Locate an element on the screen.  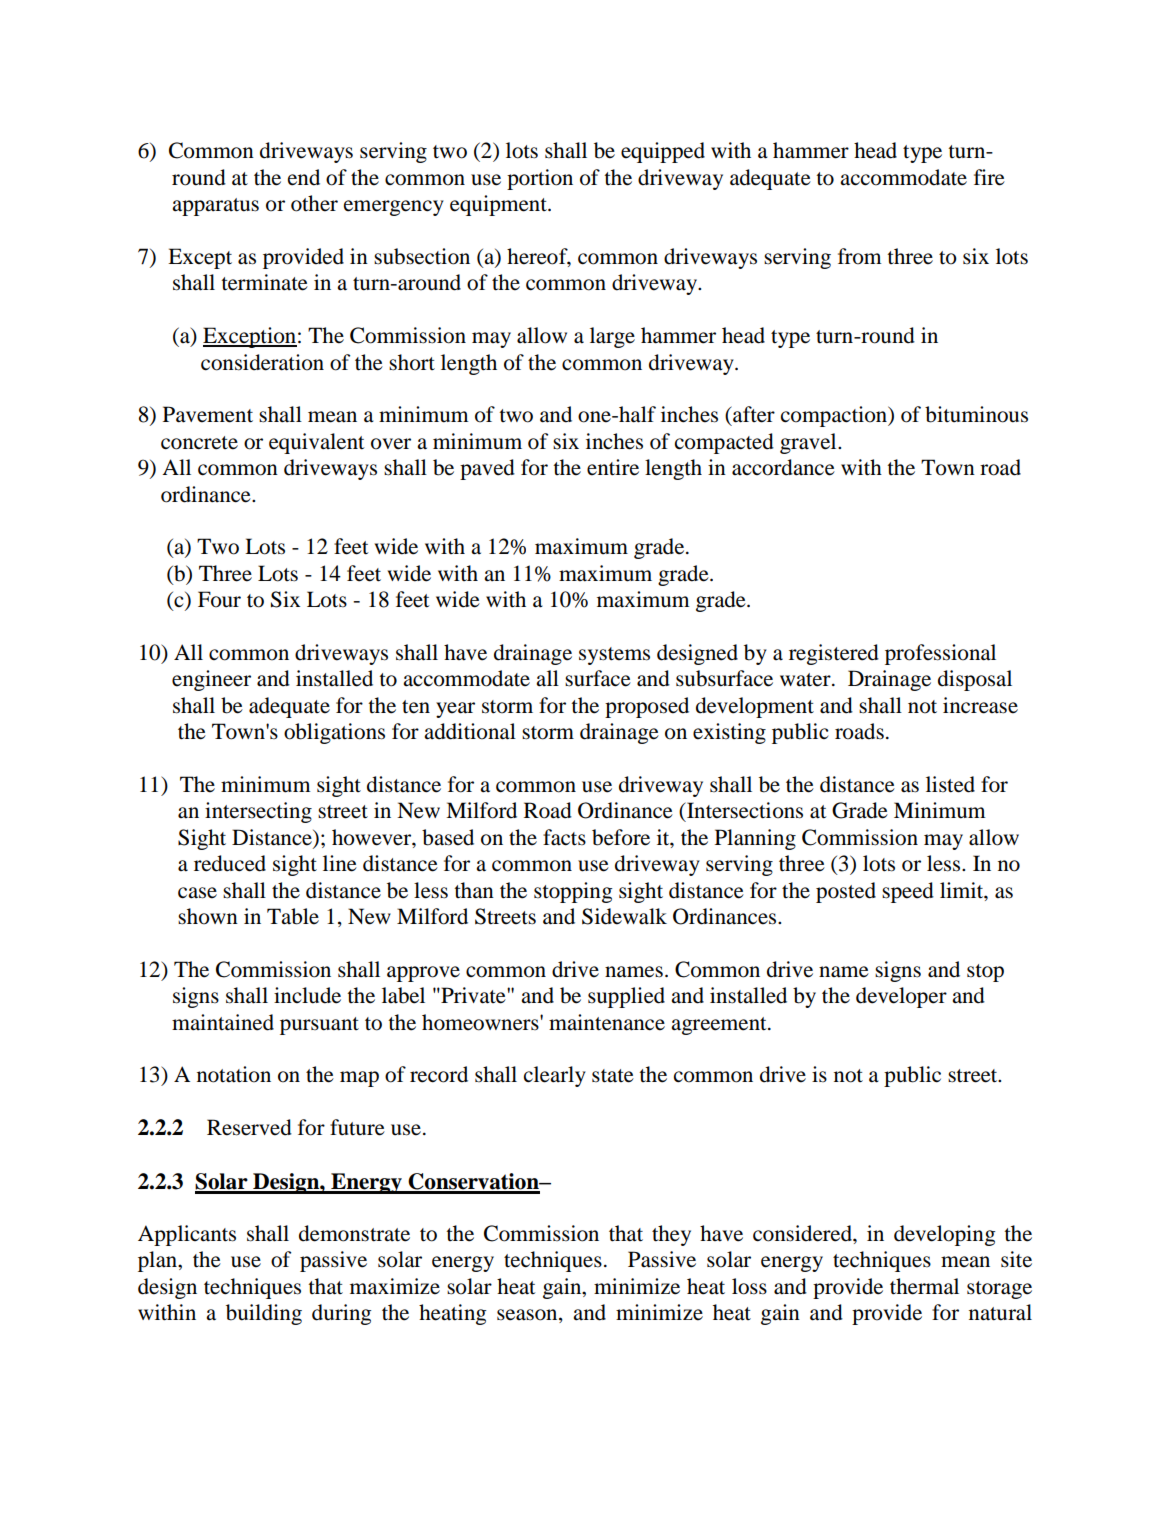
end is located at coordinates (304, 177).
